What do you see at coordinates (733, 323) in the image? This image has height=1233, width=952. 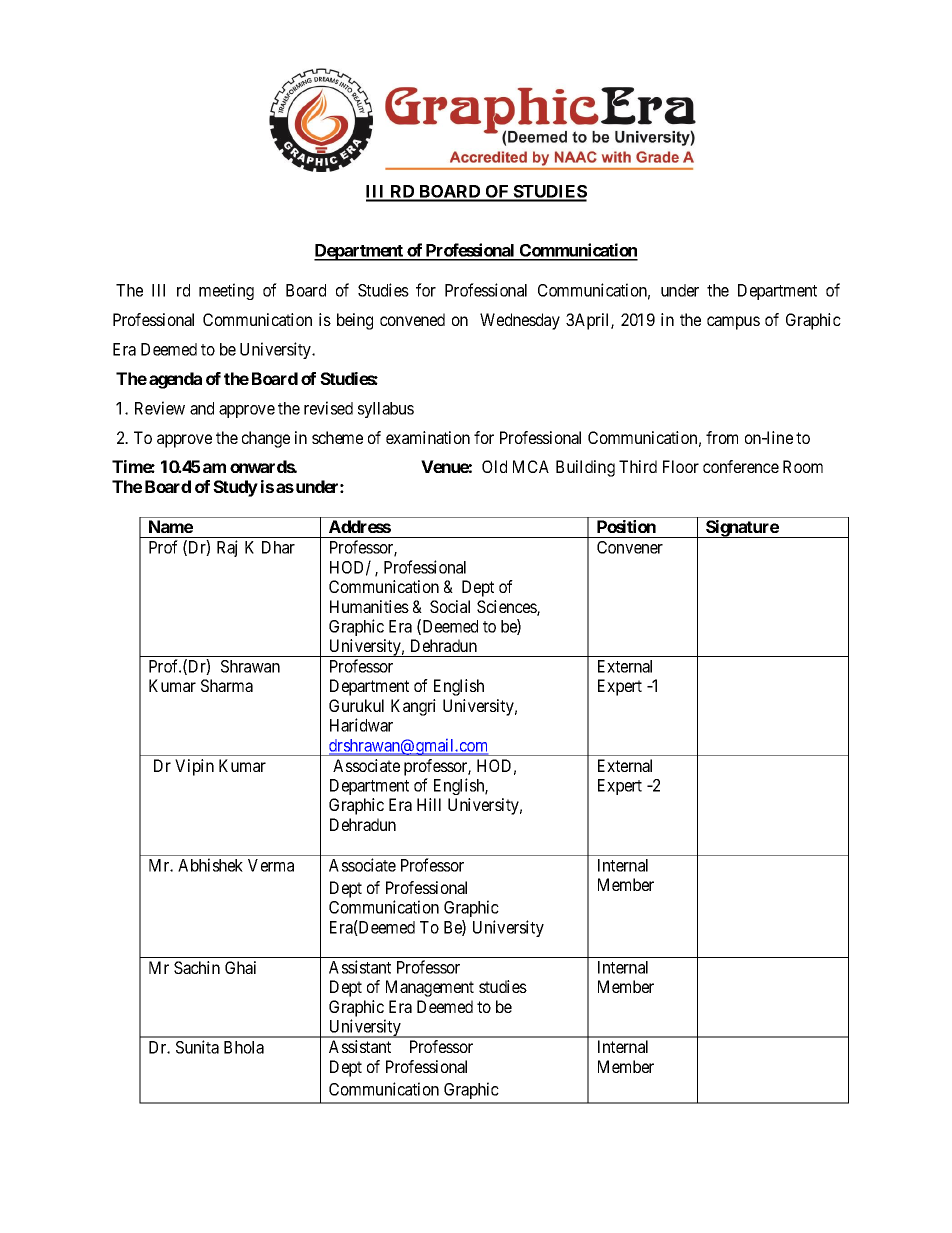 I see `campus` at bounding box center [733, 323].
